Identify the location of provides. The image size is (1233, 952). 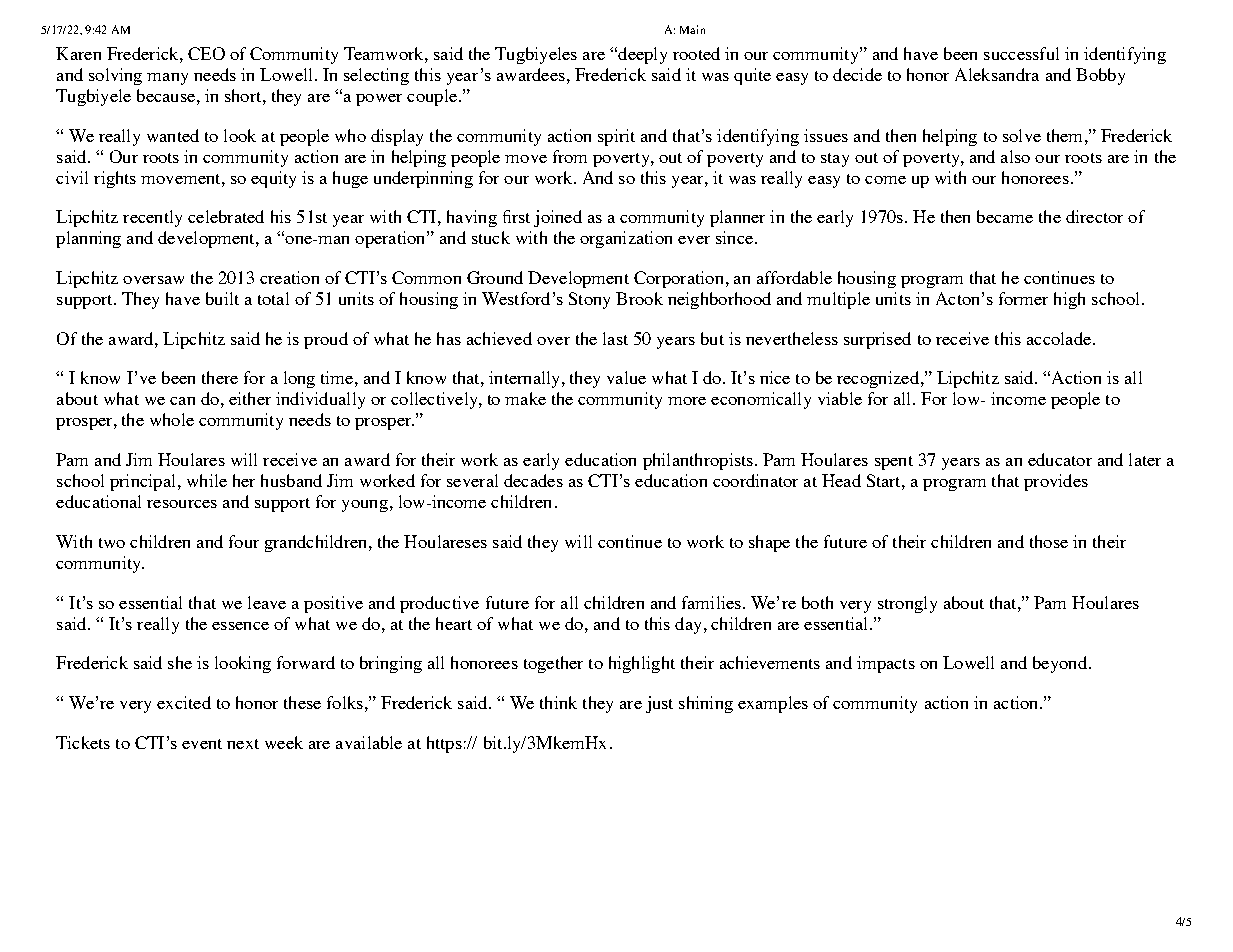
(1056, 482).
